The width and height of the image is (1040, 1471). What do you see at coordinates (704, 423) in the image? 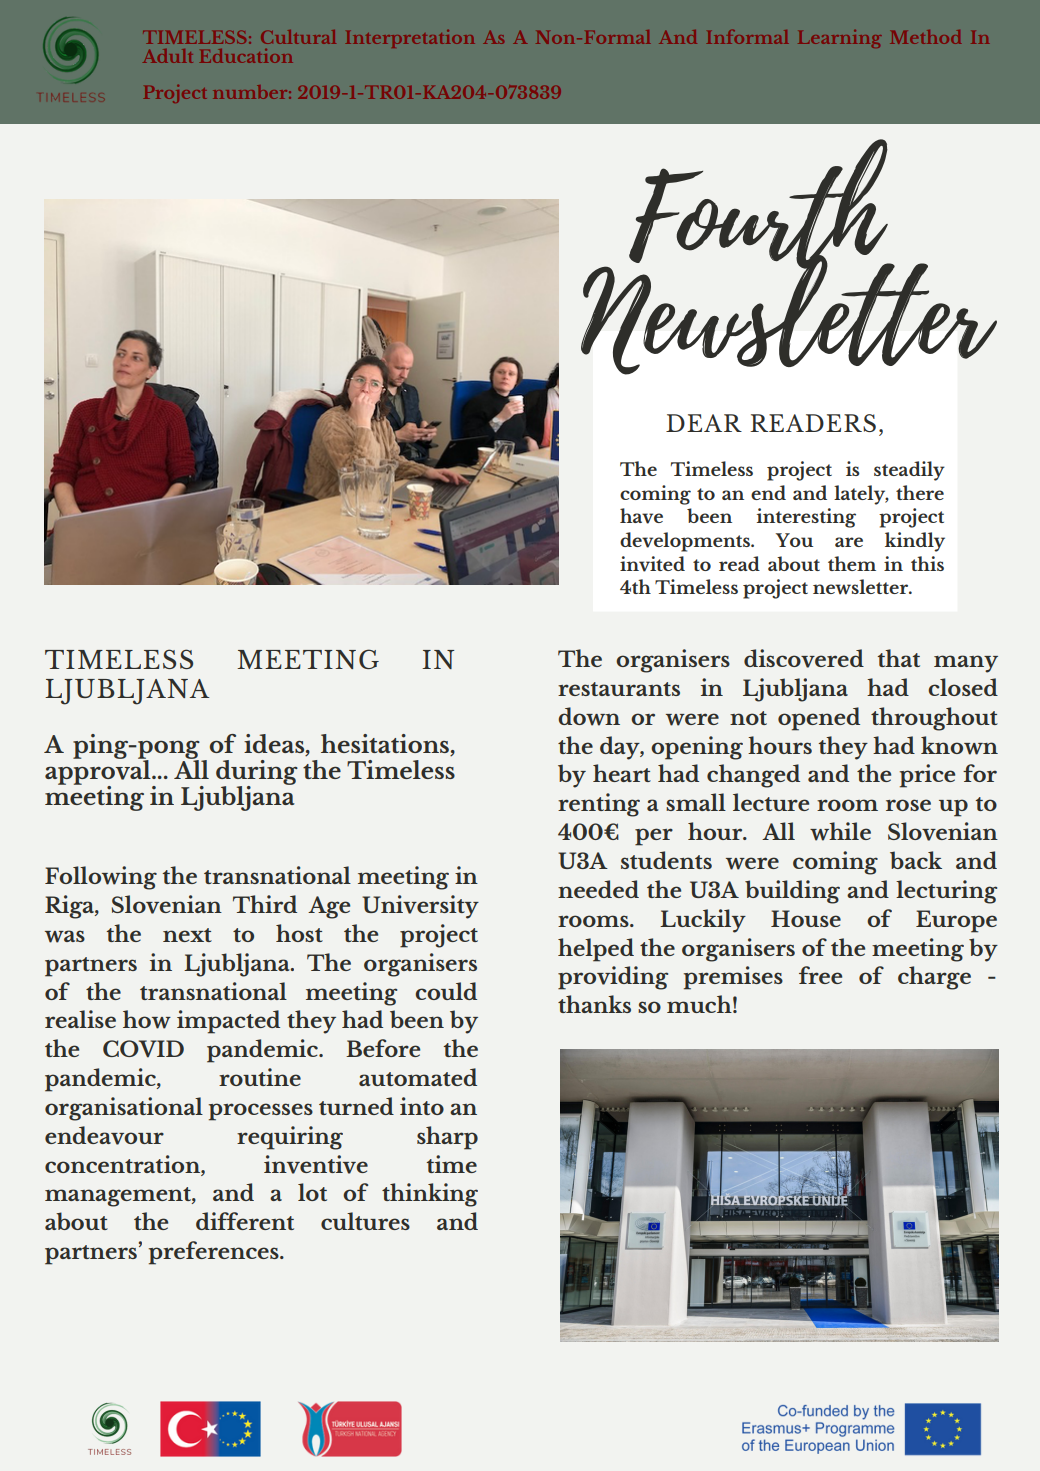
I see `DEAR` at bounding box center [704, 423].
